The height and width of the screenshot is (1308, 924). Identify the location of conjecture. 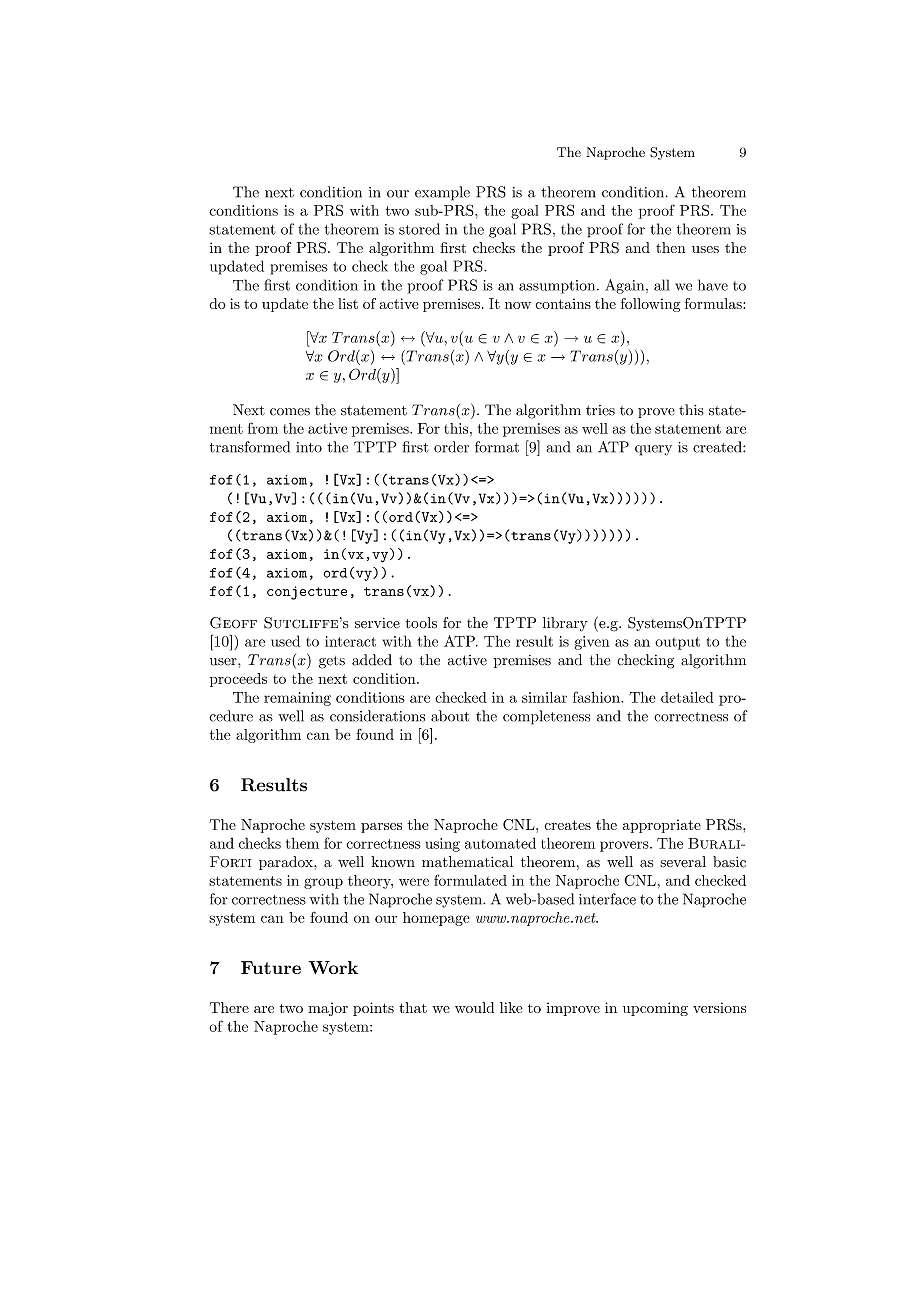
(307, 593).
